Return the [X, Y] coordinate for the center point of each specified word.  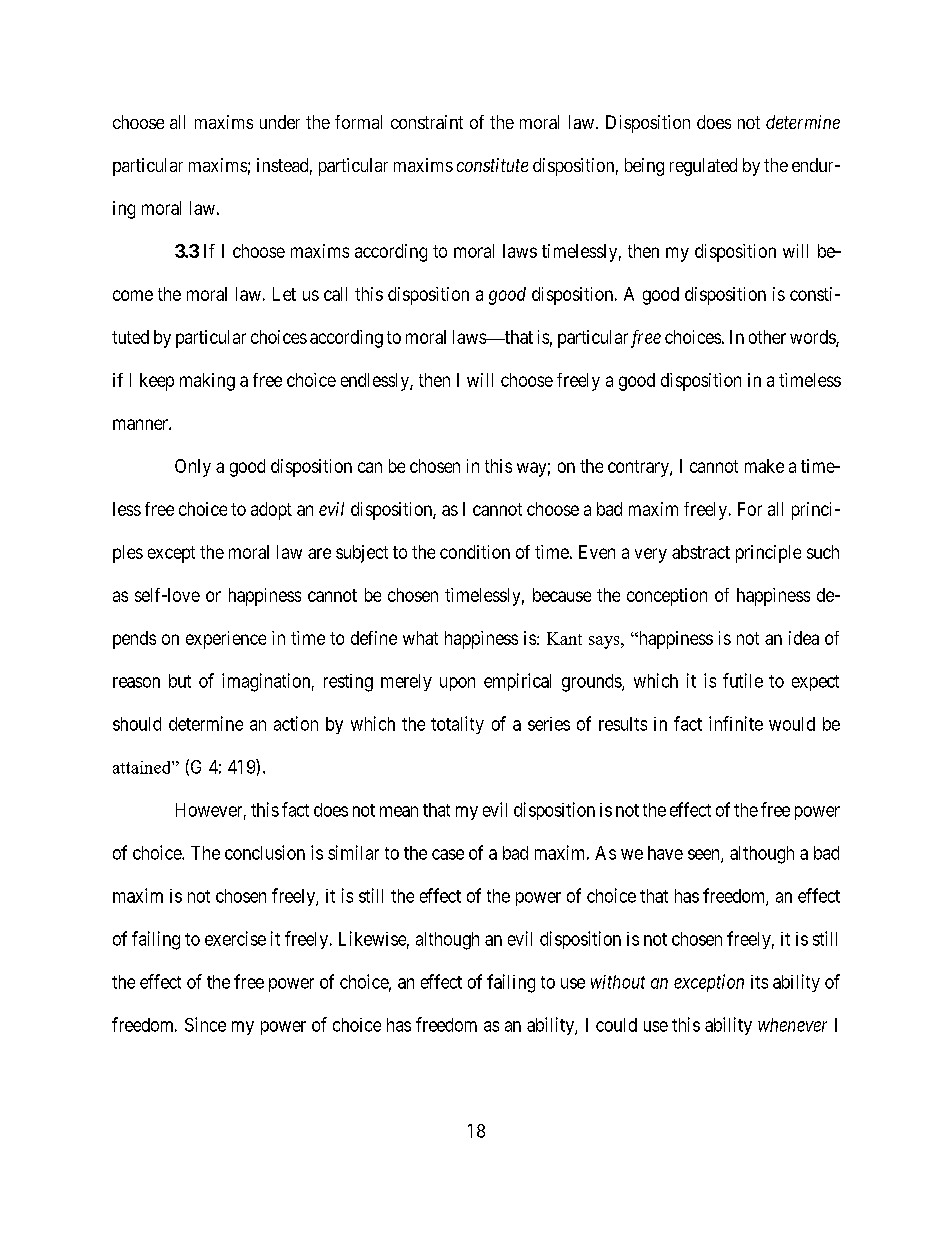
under [280, 122]
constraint [427, 122]
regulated [703, 167]
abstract [701, 552]
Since [205, 1024]
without [618, 982]
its [759, 982]
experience [226, 640]
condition [475, 552]
